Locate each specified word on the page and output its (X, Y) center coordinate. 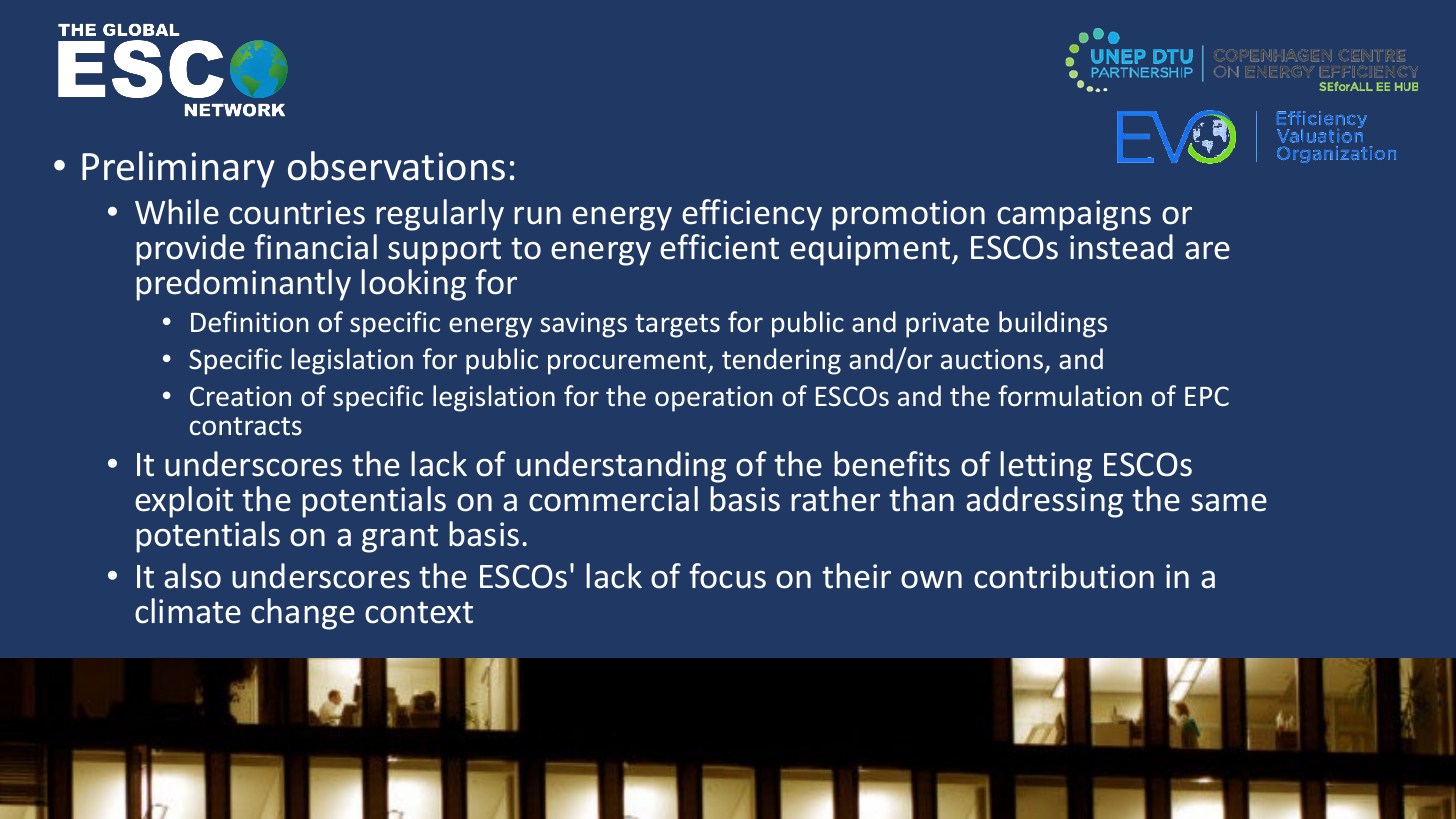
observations (396, 166)
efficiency (752, 215)
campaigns (1074, 215)
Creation (240, 396)
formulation (1070, 396)
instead (1121, 247)
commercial (613, 499)
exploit (184, 502)
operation (714, 399)
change (303, 614)
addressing (1044, 502)
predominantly (243, 285)
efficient (719, 247)
